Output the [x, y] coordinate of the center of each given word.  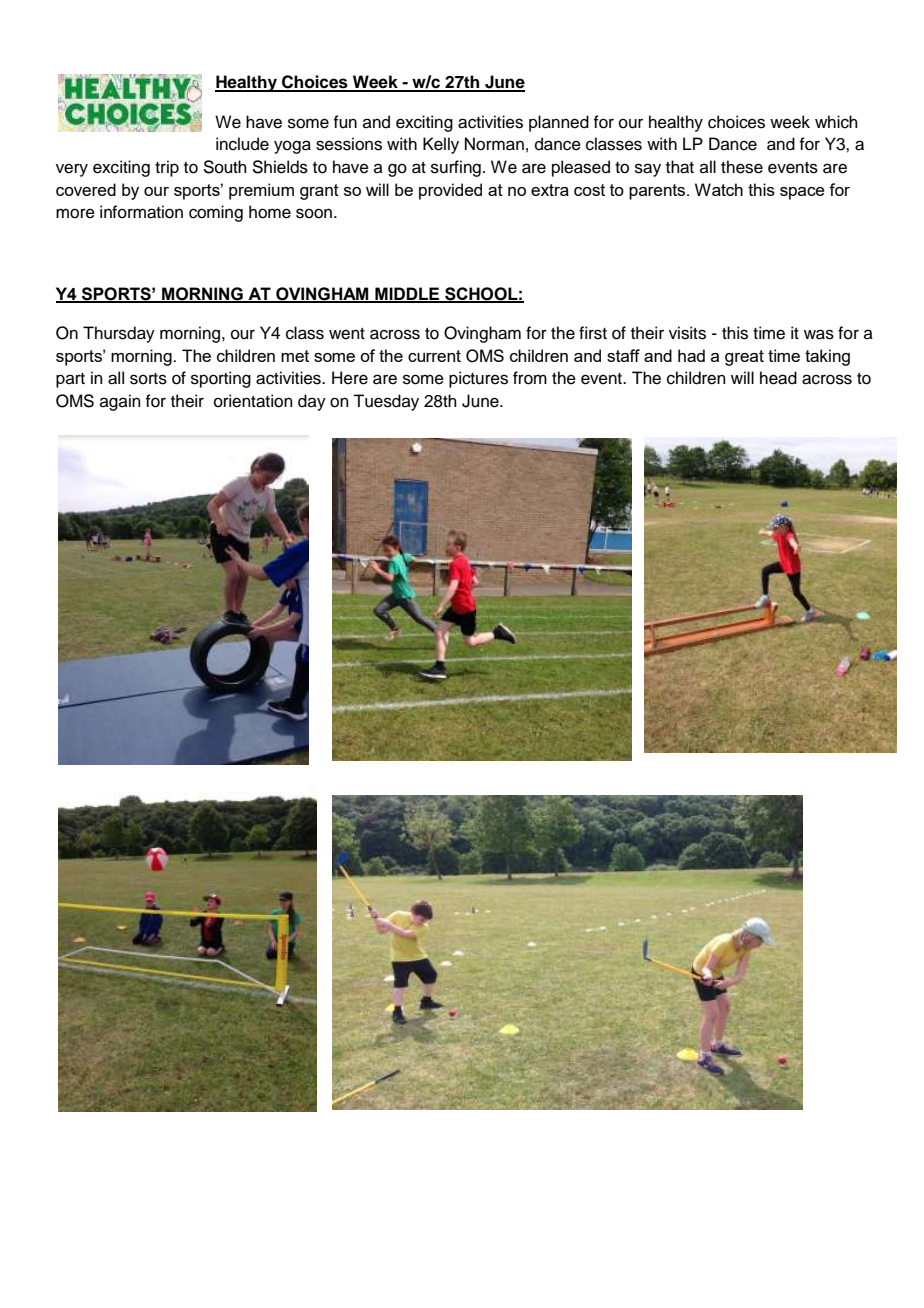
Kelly [441, 145]
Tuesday [386, 402]
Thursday [119, 334]
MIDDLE [407, 294]
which [836, 122]
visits [687, 333]
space [802, 193]
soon [314, 213]
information [141, 212]
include [242, 144]
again [120, 402]
